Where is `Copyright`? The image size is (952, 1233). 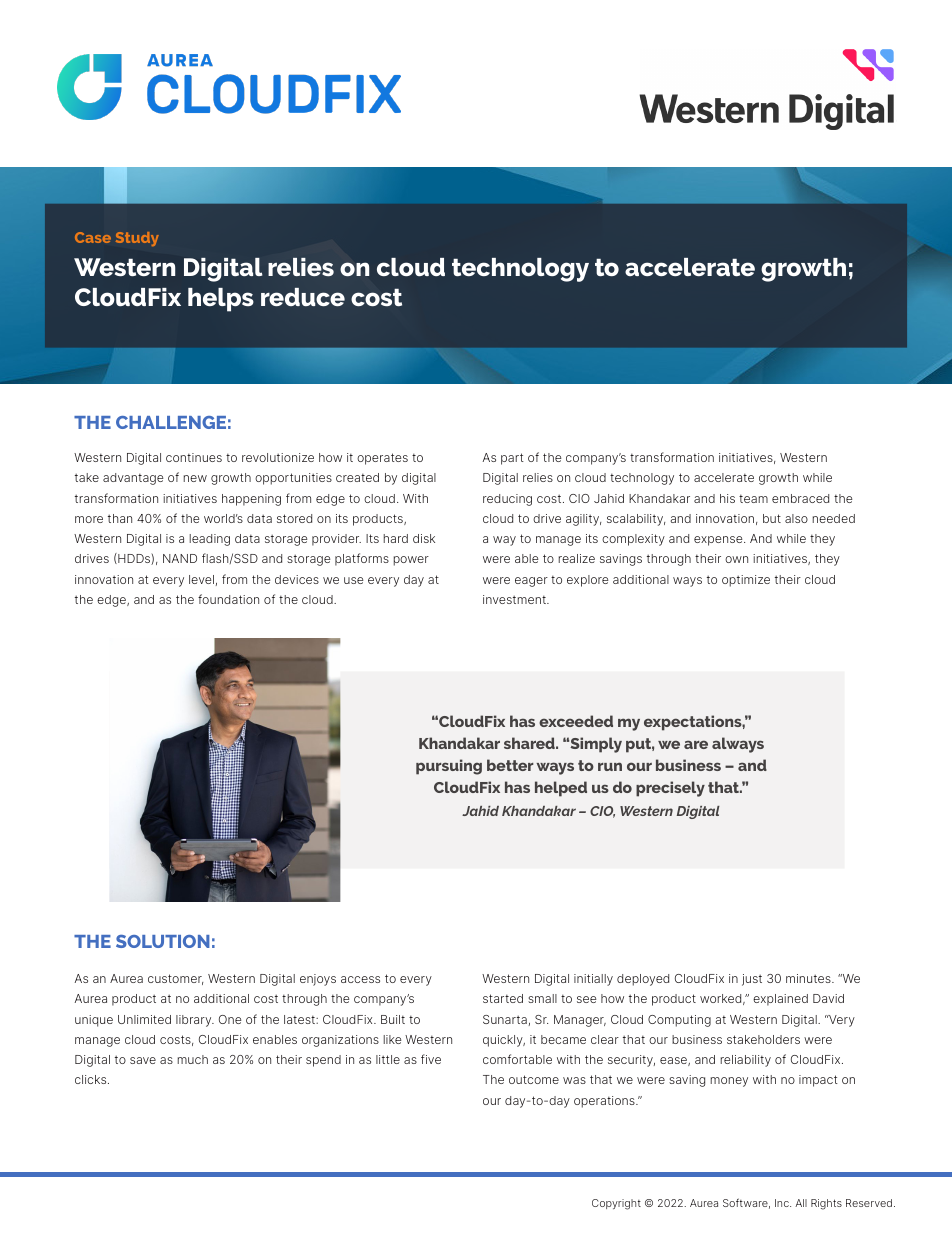 Copyright is located at coordinates (616, 1204).
